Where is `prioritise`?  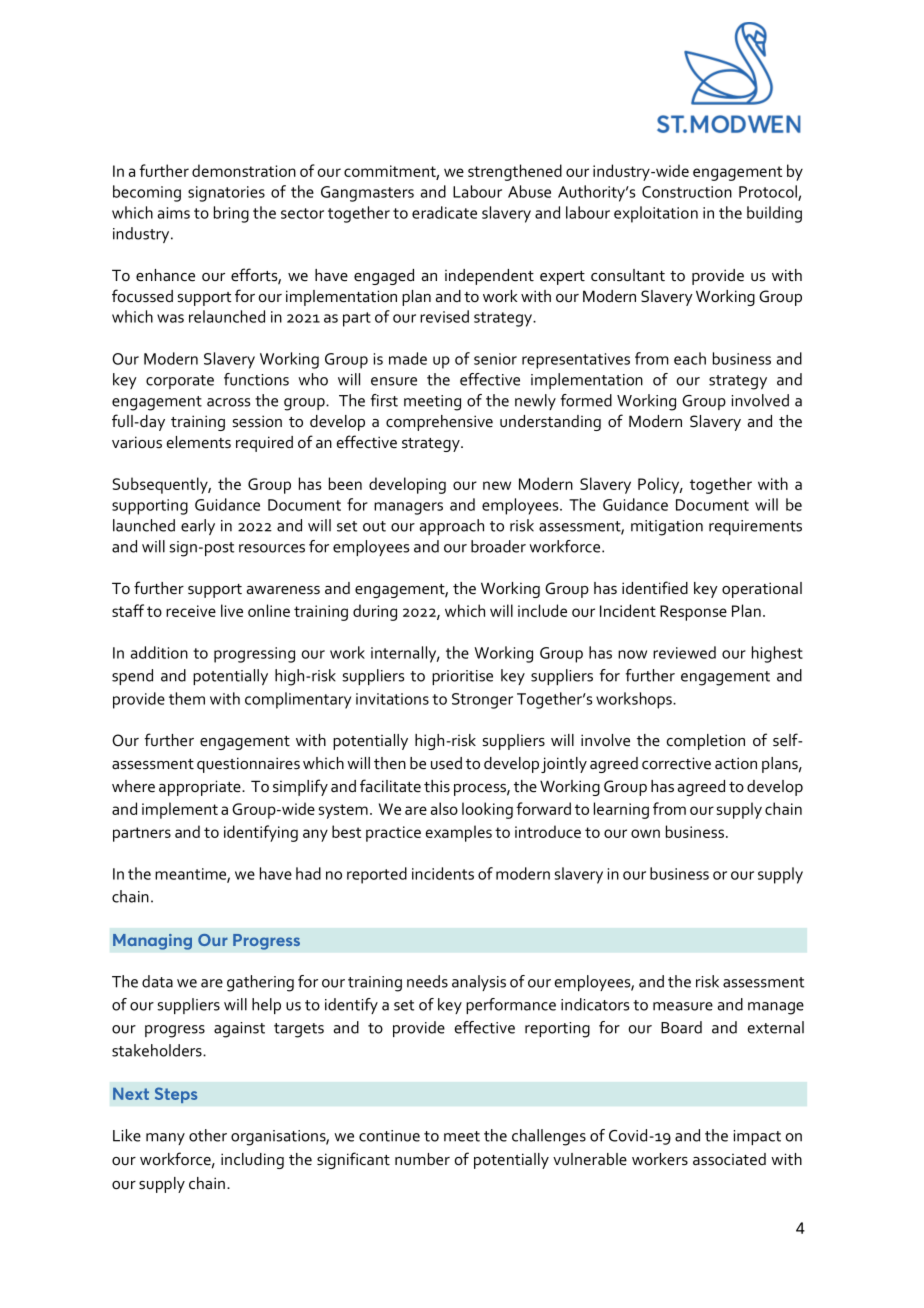 prioritise is located at coordinates (462, 677).
